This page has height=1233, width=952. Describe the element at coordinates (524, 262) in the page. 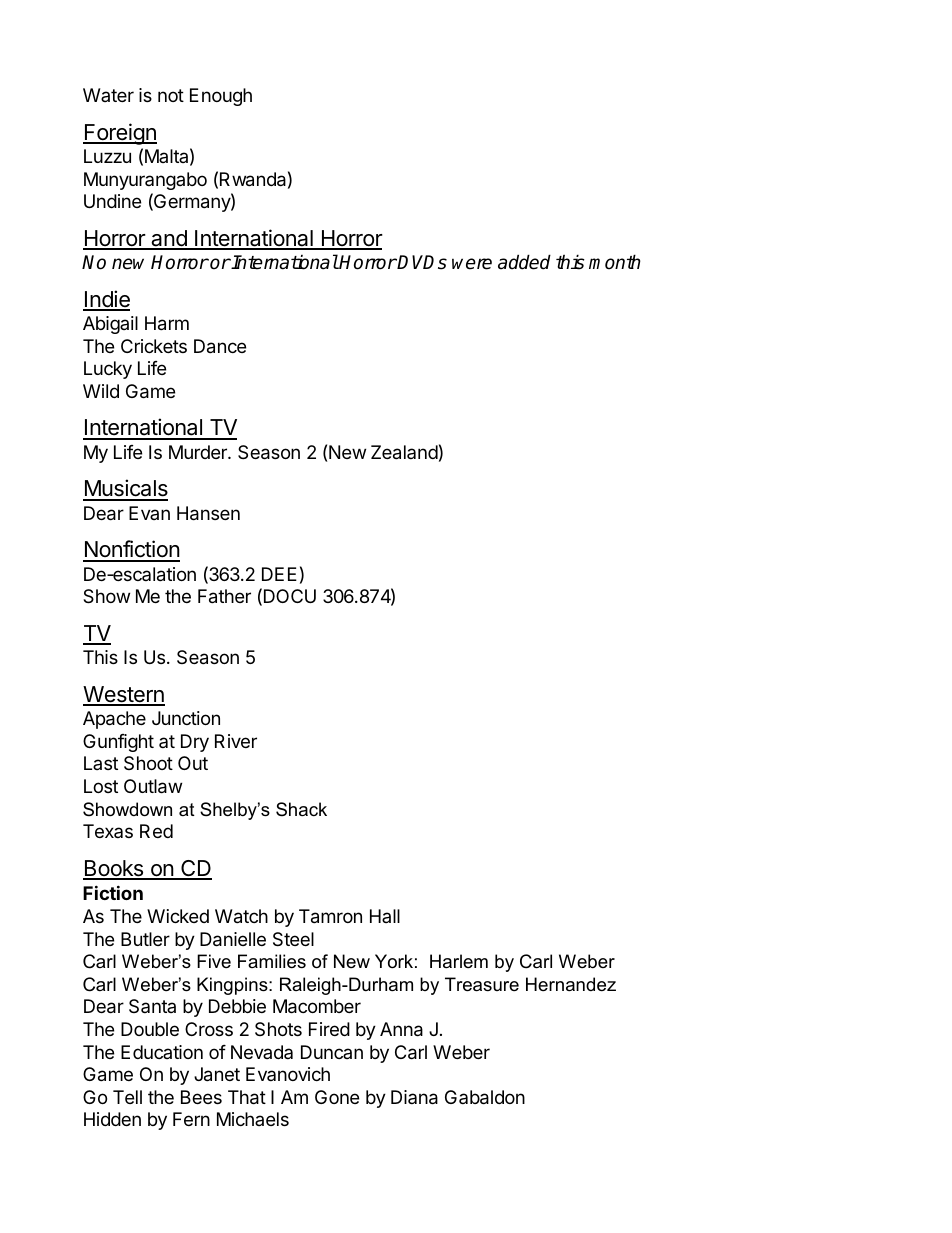

I see `added` at that location.
